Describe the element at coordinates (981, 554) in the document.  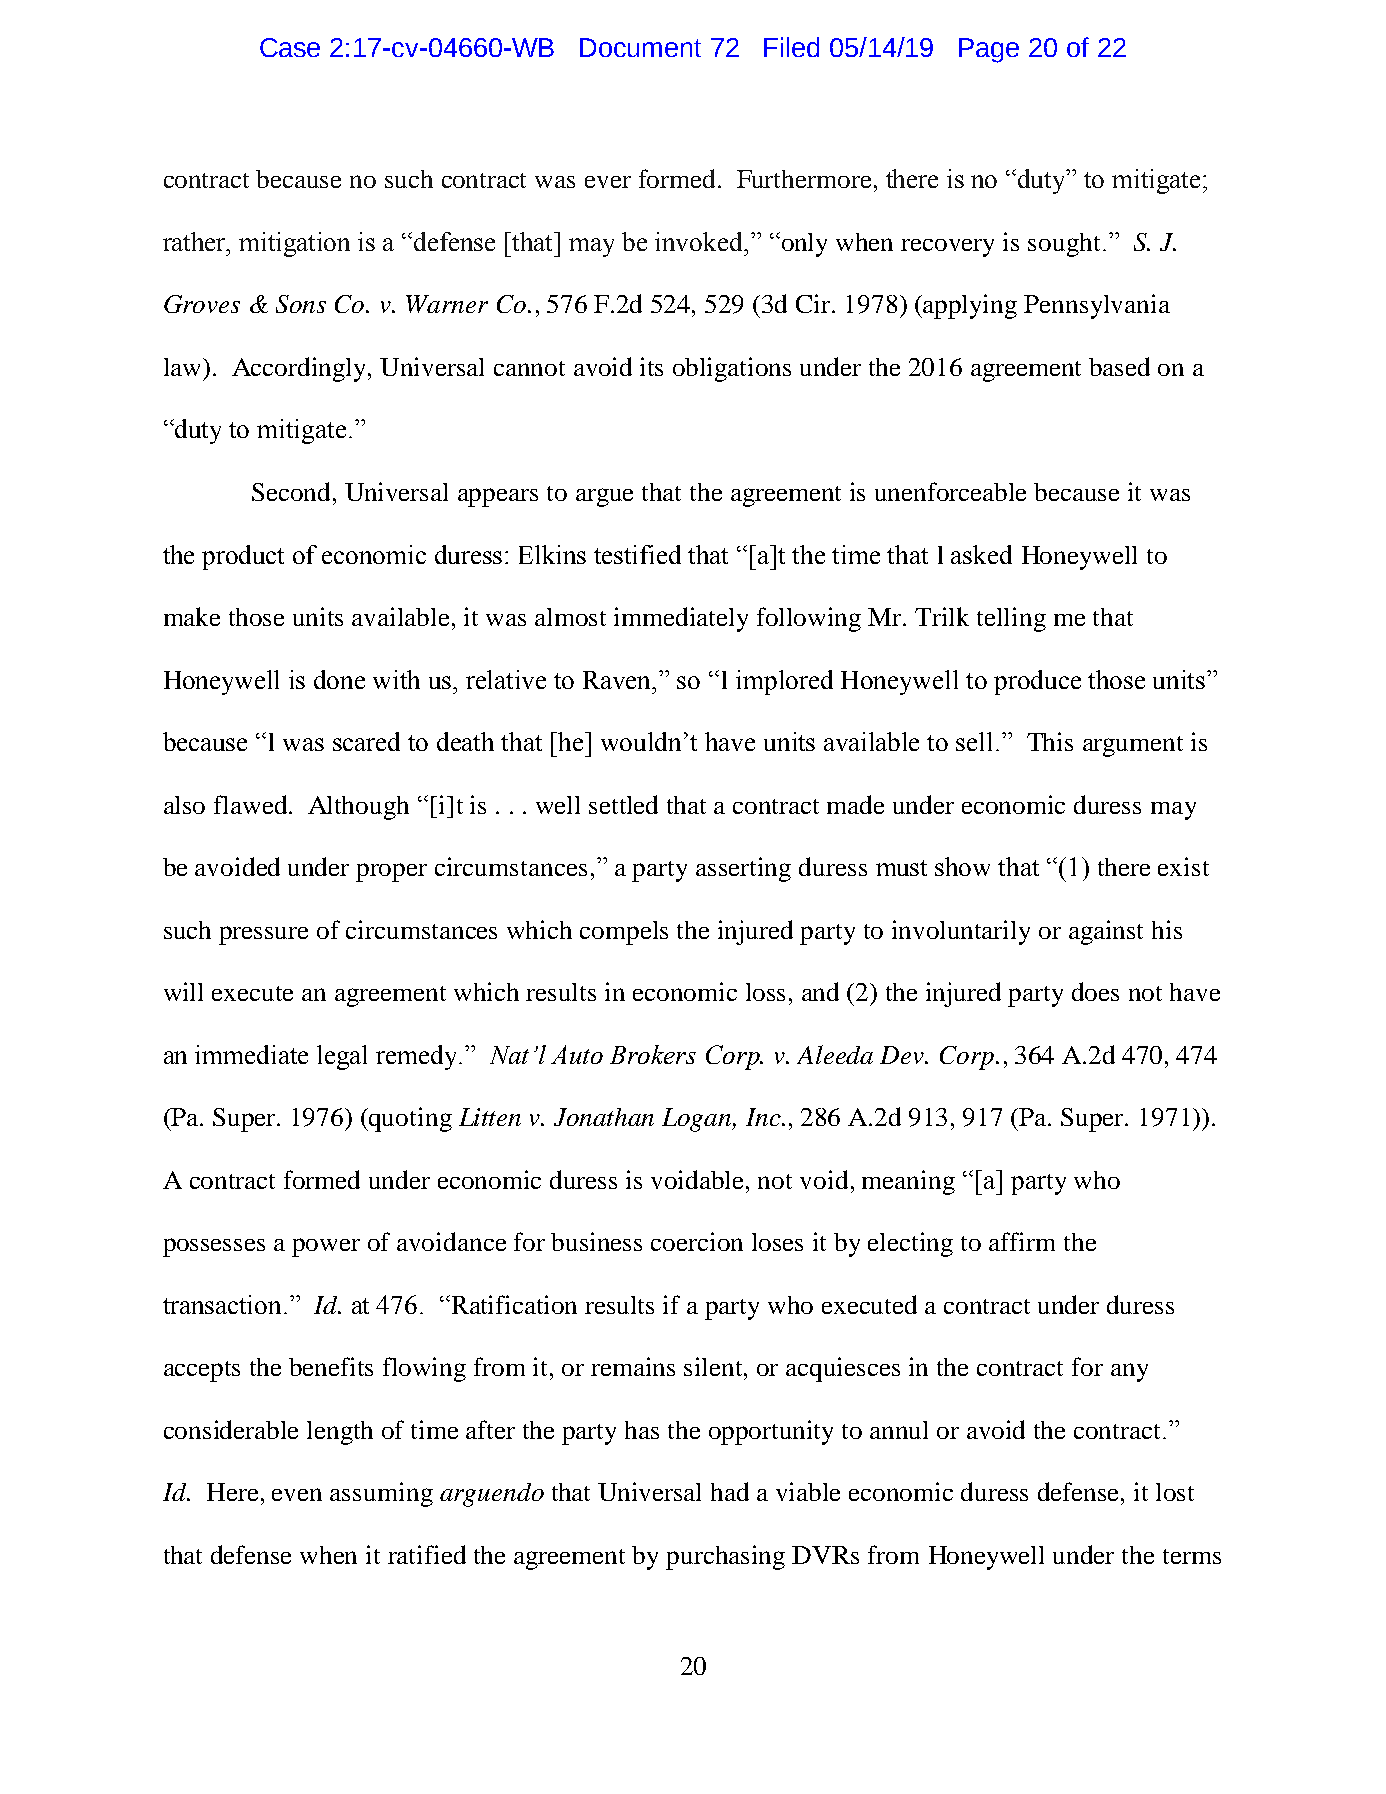
I see `asked` at that location.
